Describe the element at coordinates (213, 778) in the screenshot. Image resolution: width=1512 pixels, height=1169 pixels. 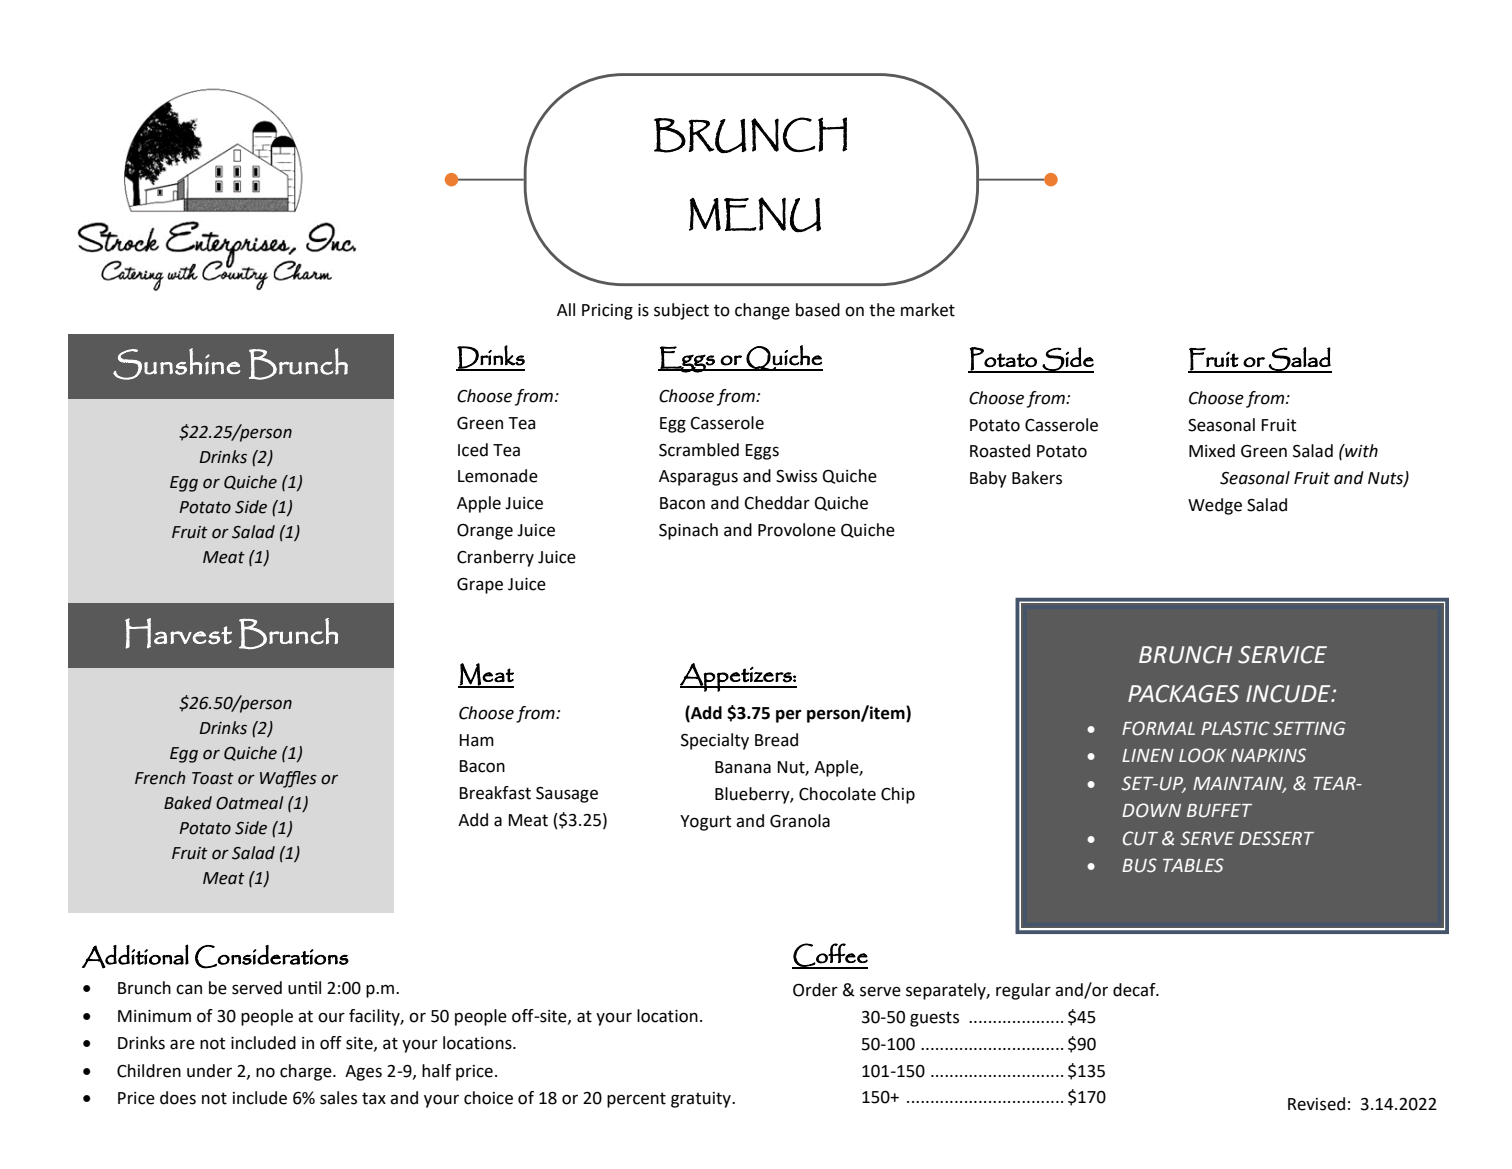
I see `Toast` at that location.
